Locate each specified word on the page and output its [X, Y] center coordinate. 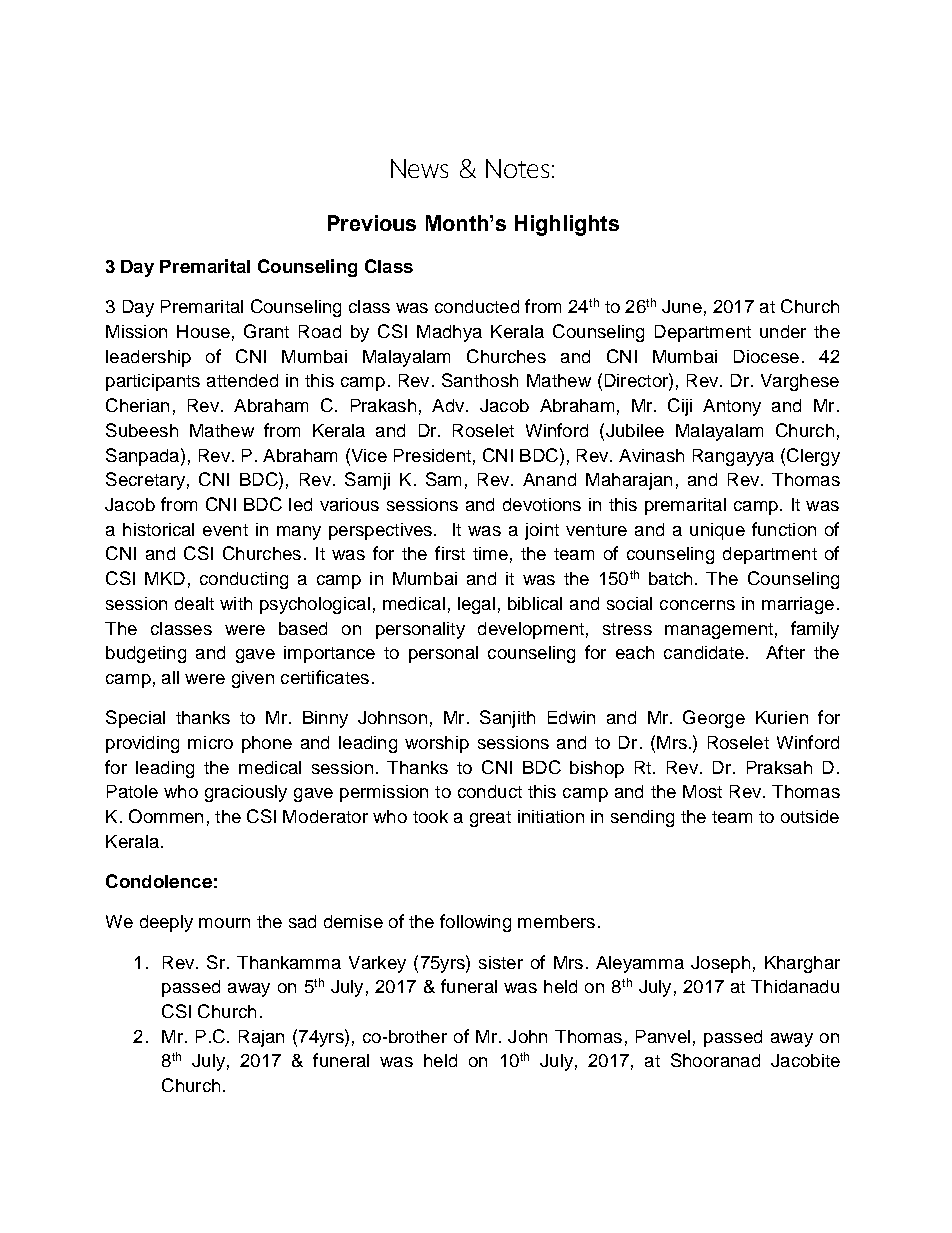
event [225, 530]
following [475, 923]
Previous [372, 223]
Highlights [567, 225]
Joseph [720, 964]
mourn [224, 923]
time [490, 553]
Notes [517, 168]
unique [717, 531]
